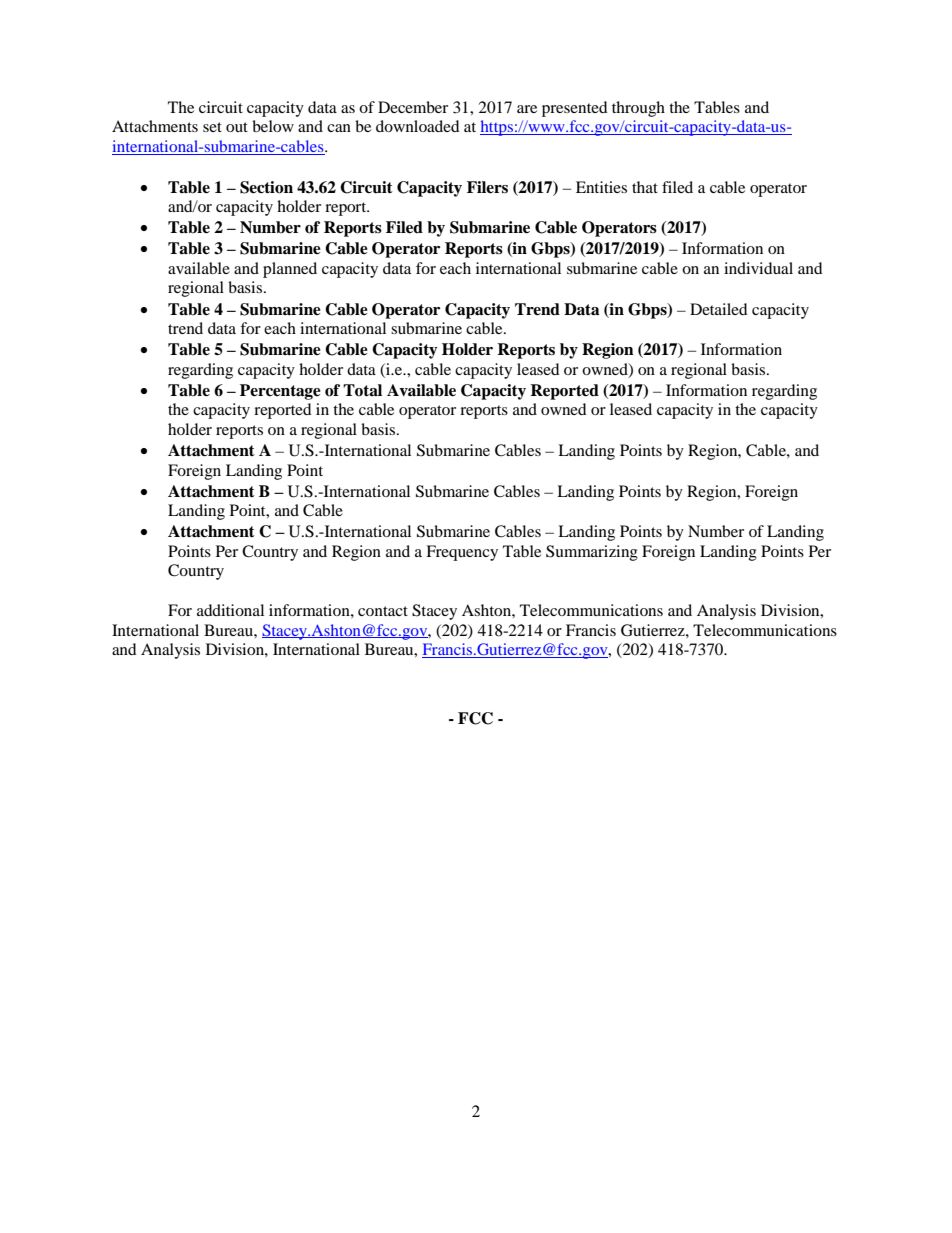 This screenshot has height=1233, width=952. I want to click on additional, so click(230, 610).
